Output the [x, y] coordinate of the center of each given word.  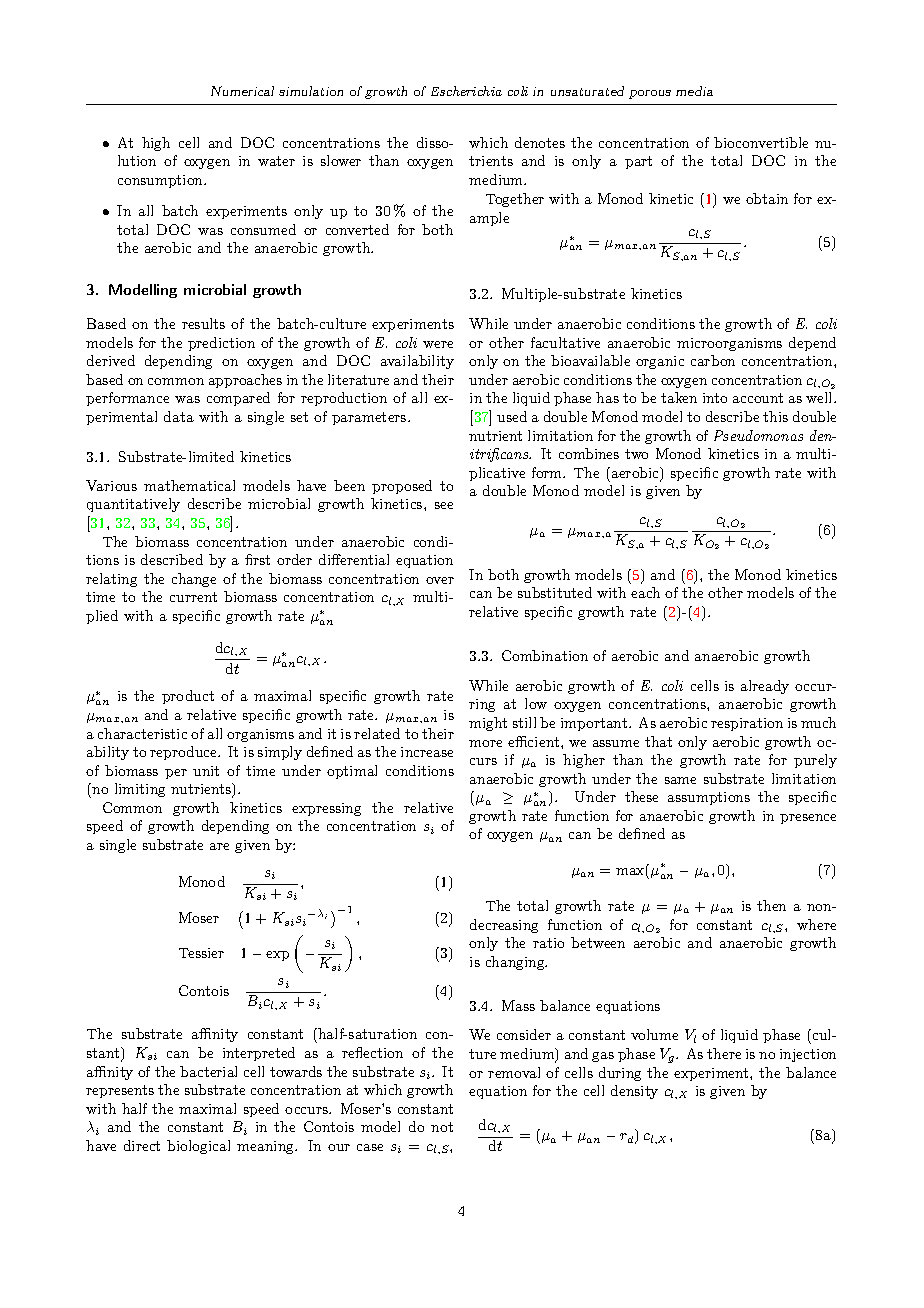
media [694, 91]
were [438, 344]
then [771, 905]
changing [516, 963]
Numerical [242, 91]
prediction [221, 344]
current [193, 597]
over [440, 580]
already [765, 687]
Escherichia [466, 91]
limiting [140, 790]
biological [198, 1147]
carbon [713, 360]
